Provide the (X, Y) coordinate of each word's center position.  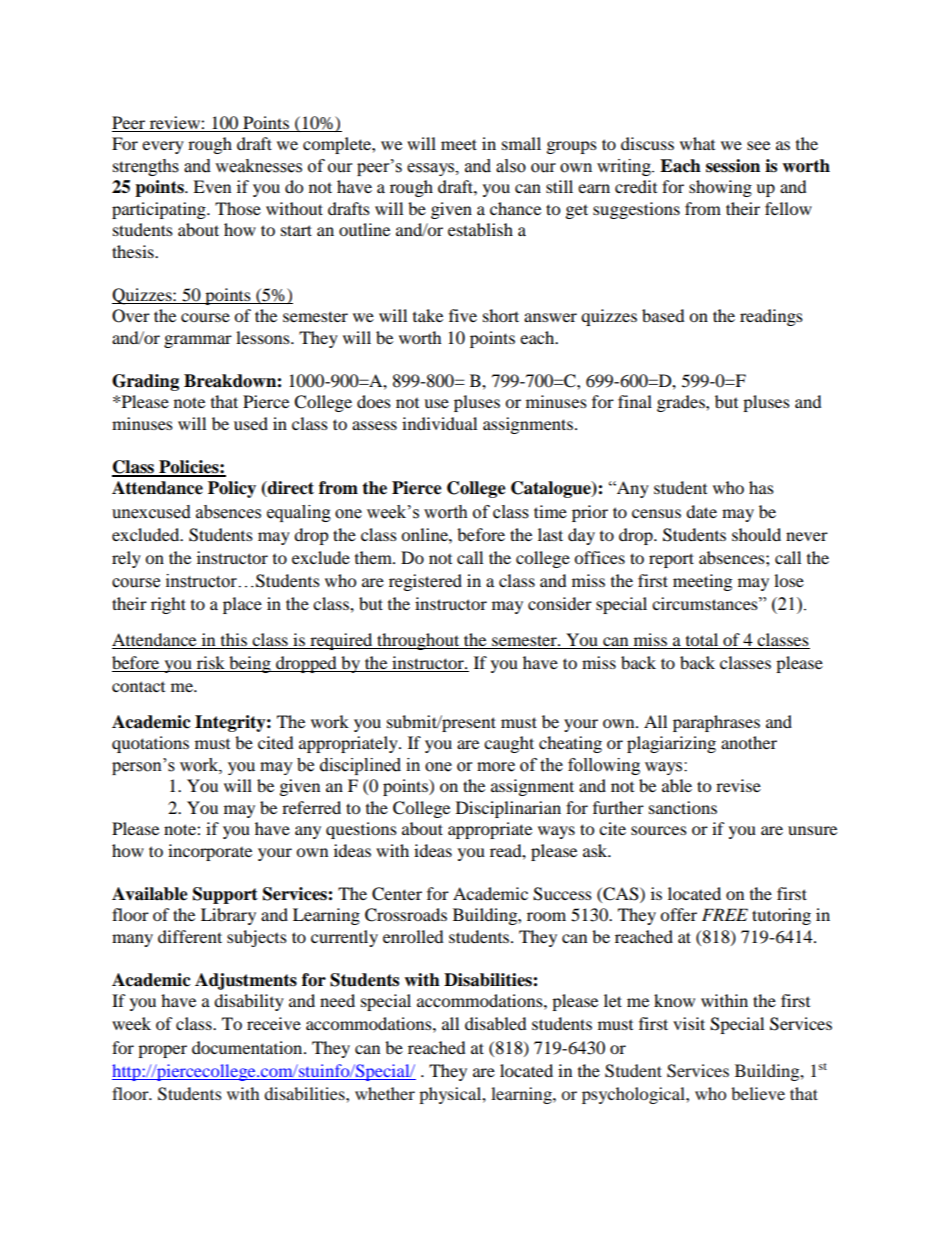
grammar (198, 341)
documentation (248, 1047)
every (163, 147)
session (733, 166)
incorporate (210, 852)
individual (439, 423)
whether (385, 1093)
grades (682, 403)
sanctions (683, 807)
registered (425, 582)
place (242, 605)
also (511, 166)
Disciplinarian (508, 809)
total (702, 641)
